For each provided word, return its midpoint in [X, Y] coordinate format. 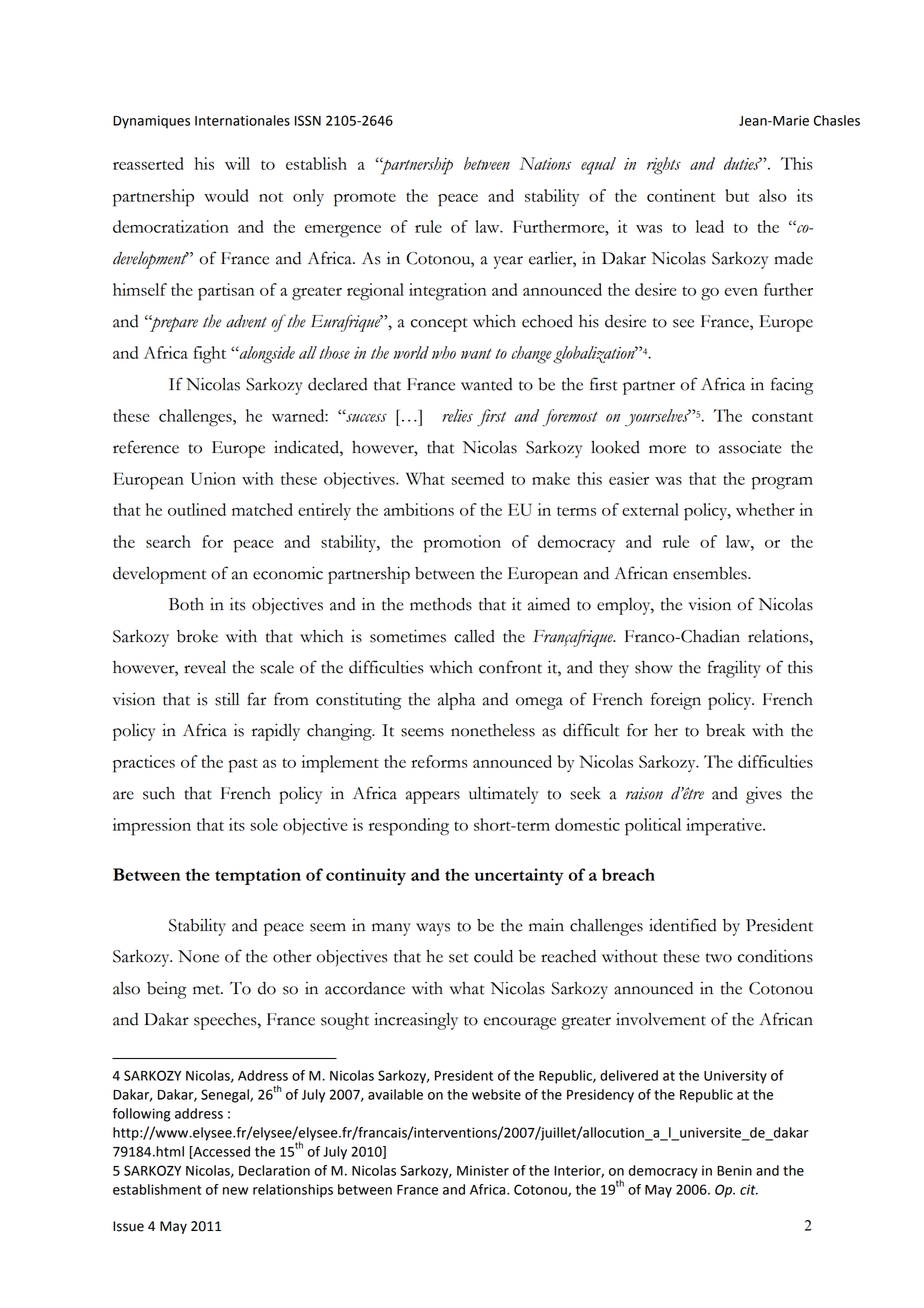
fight [210, 355]
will [237, 163]
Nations [545, 163]
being [167, 990]
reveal [205, 667]
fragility [734, 669]
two [719, 958]
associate [750, 447]
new [235, 1191]
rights [664, 166]
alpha [457, 701]
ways [433, 929]
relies [457, 415]
